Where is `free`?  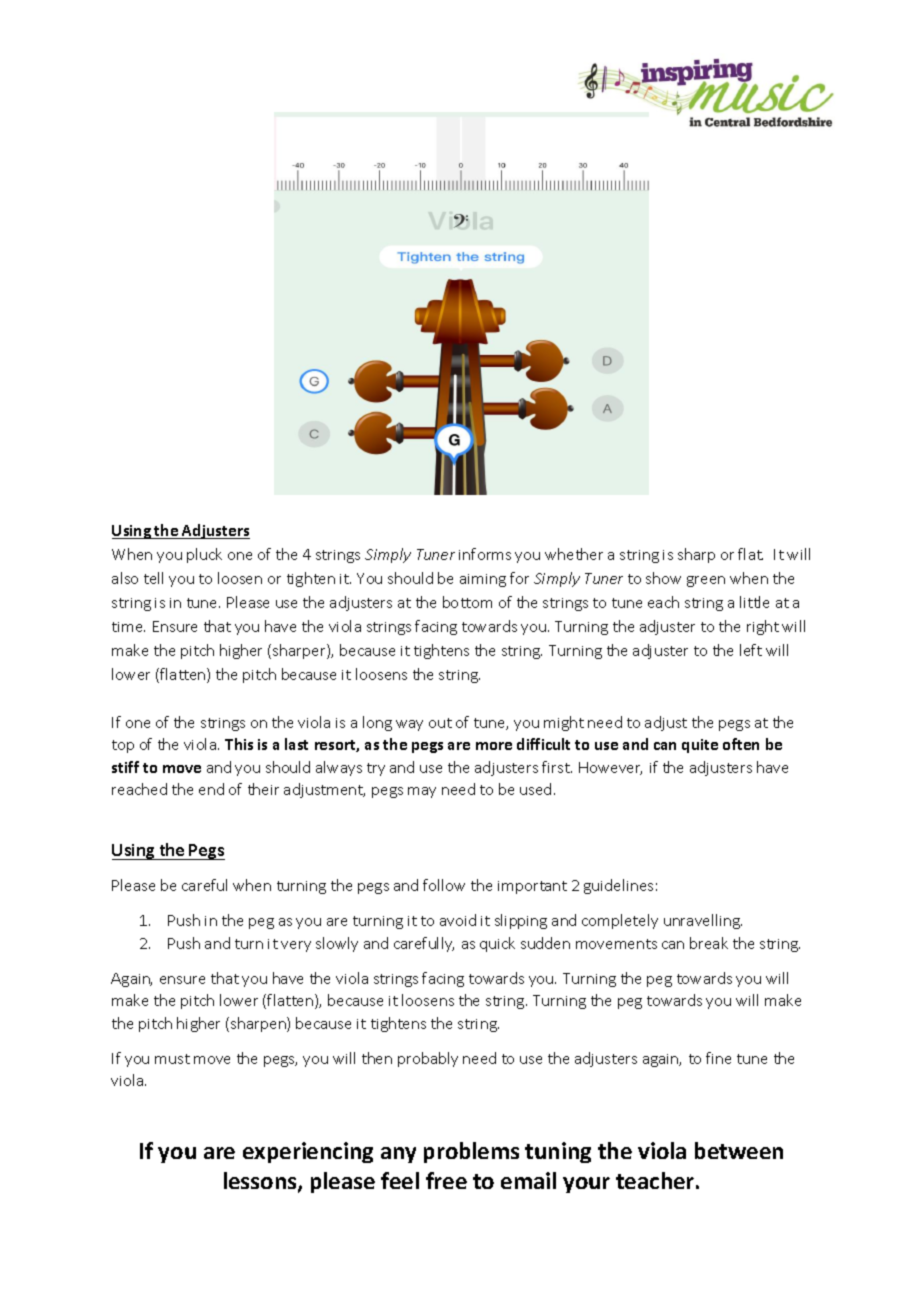 free is located at coordinates (446, 1180).
